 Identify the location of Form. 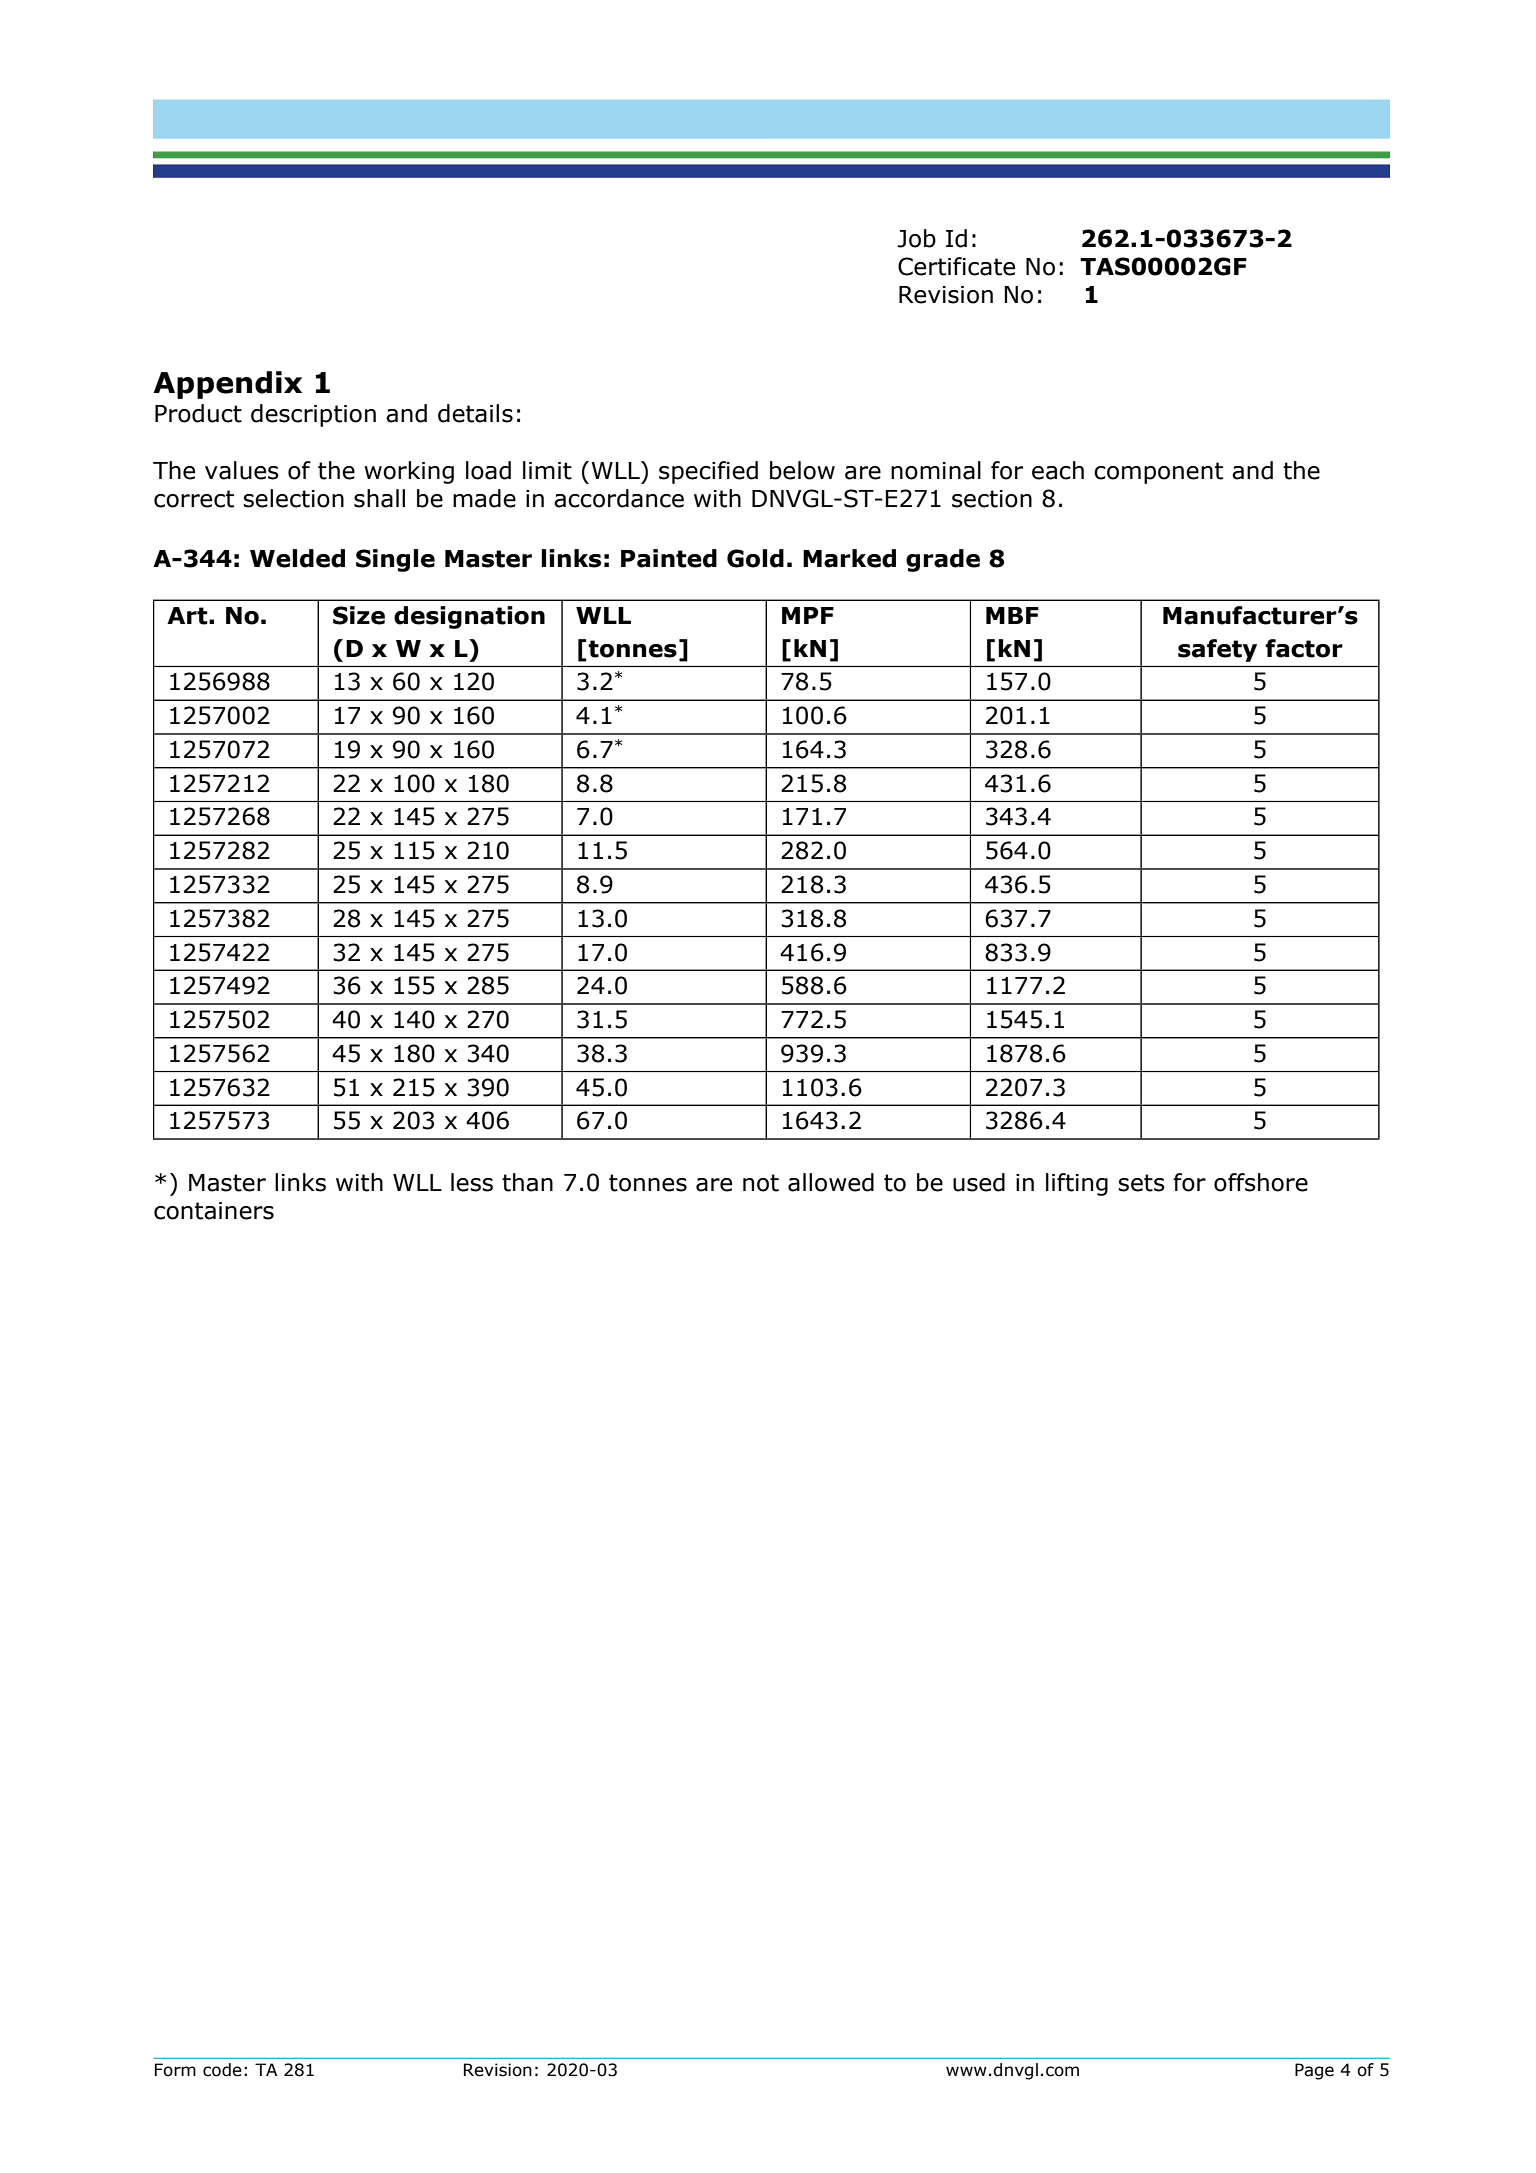
(175, 2070).
